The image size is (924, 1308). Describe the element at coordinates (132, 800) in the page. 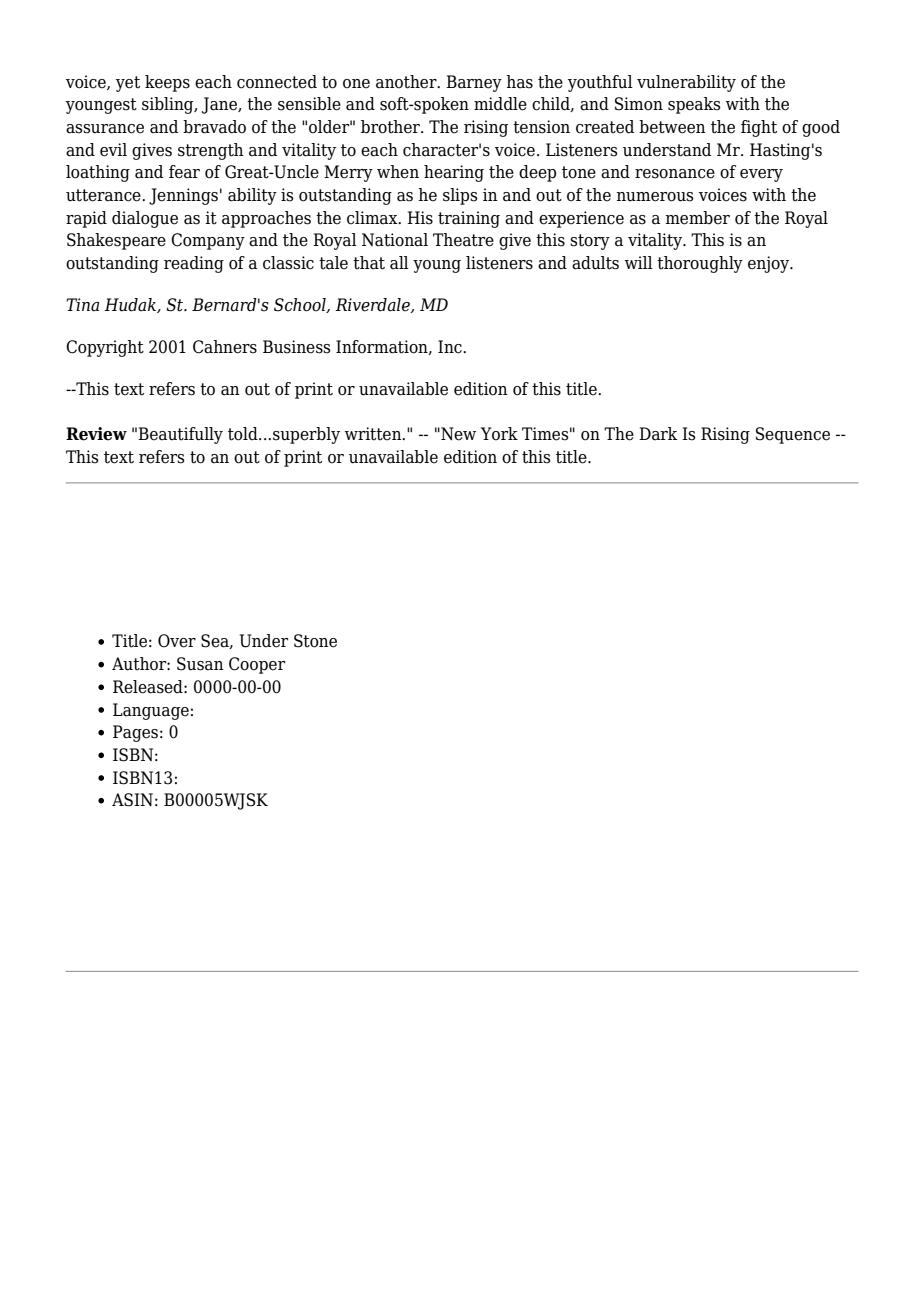

I see `ASIN` at that location.
